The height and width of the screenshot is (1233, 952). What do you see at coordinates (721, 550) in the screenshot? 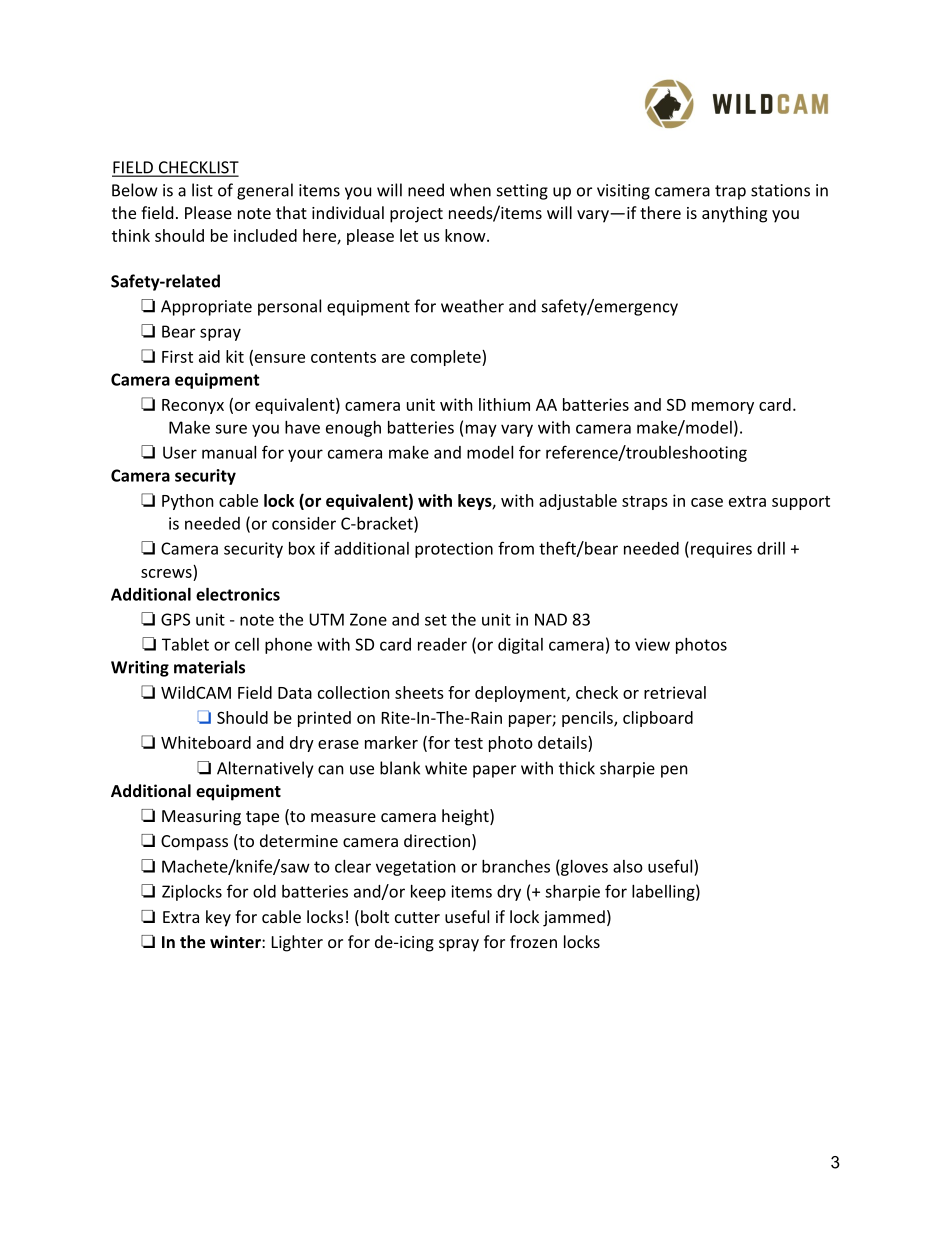
I see `requires` at bounding box center [721, 550].
